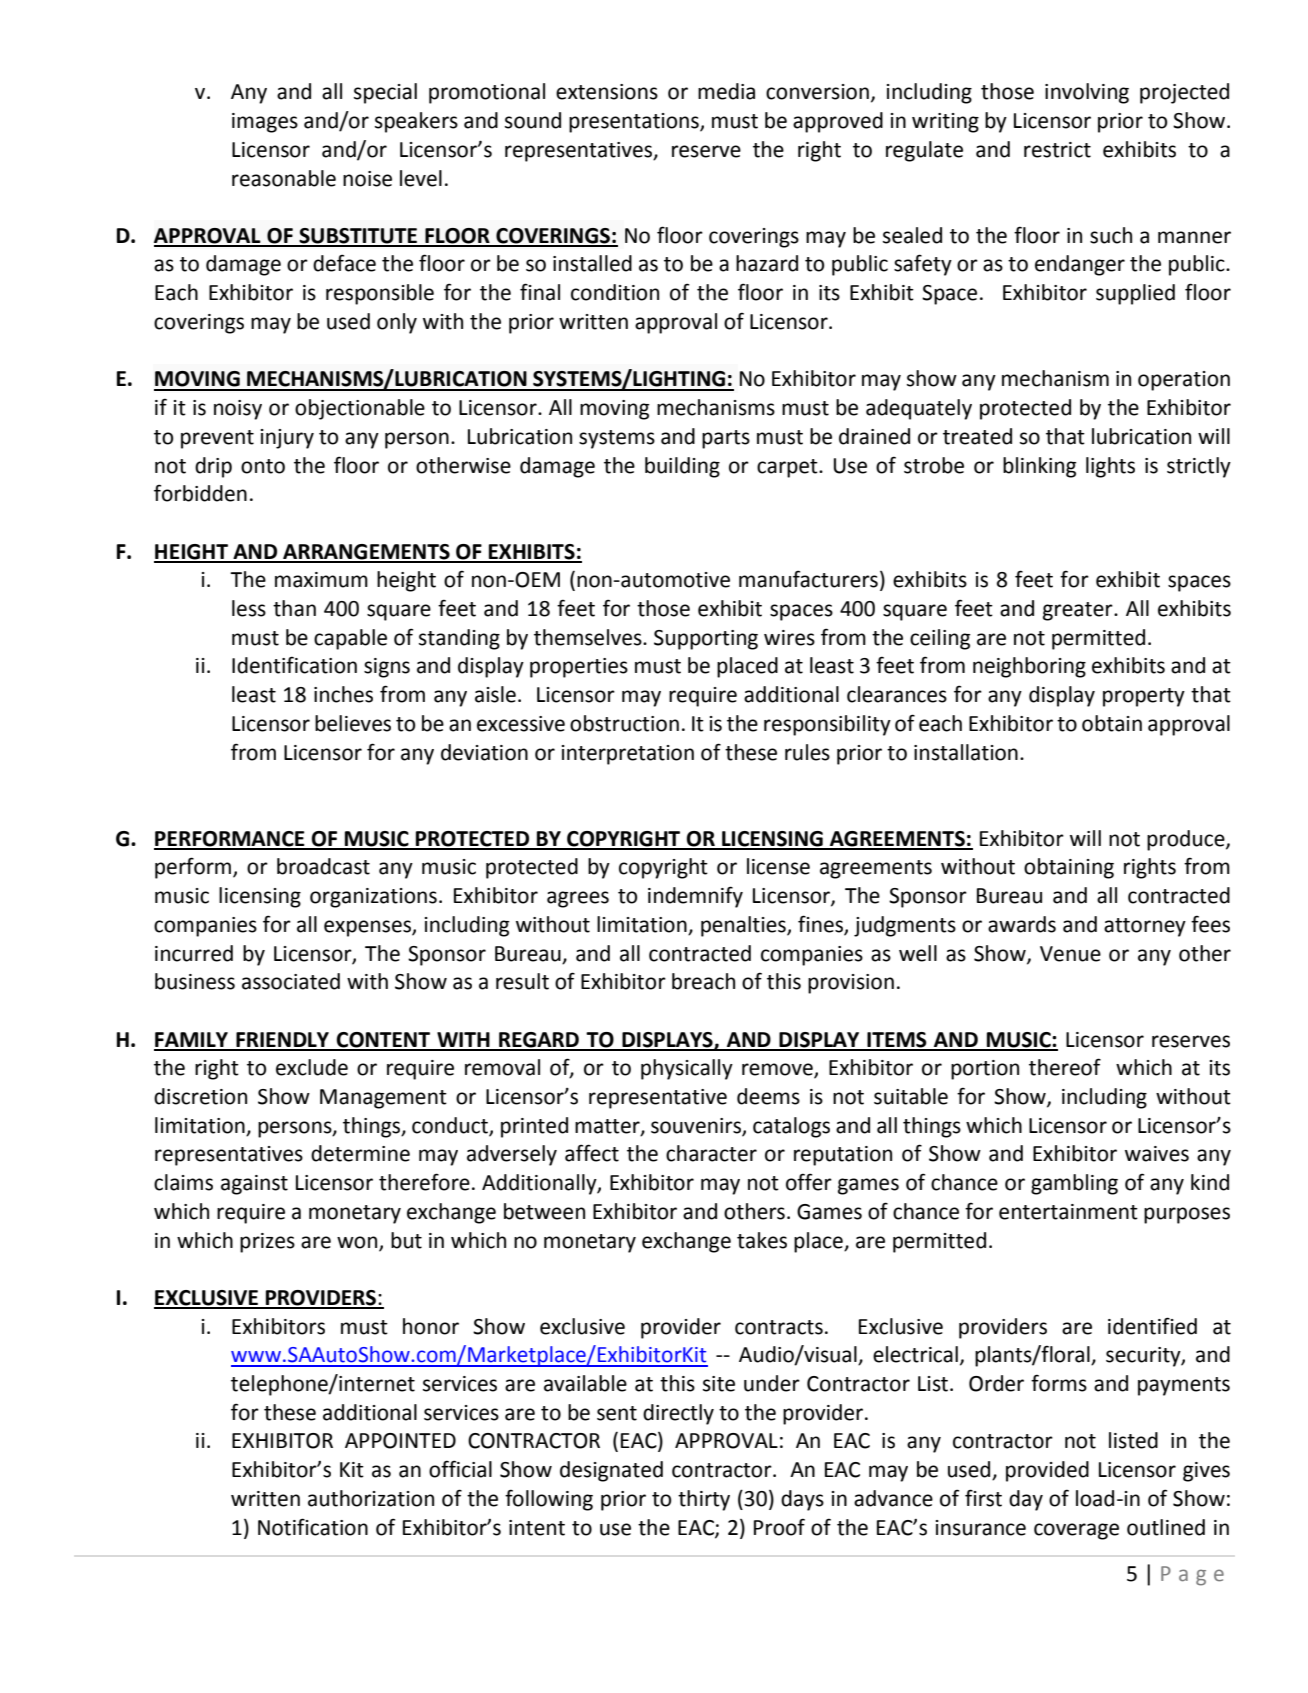  Describe the element at coordinates (726, 91) in the screenshot. I see `media` at that location.
